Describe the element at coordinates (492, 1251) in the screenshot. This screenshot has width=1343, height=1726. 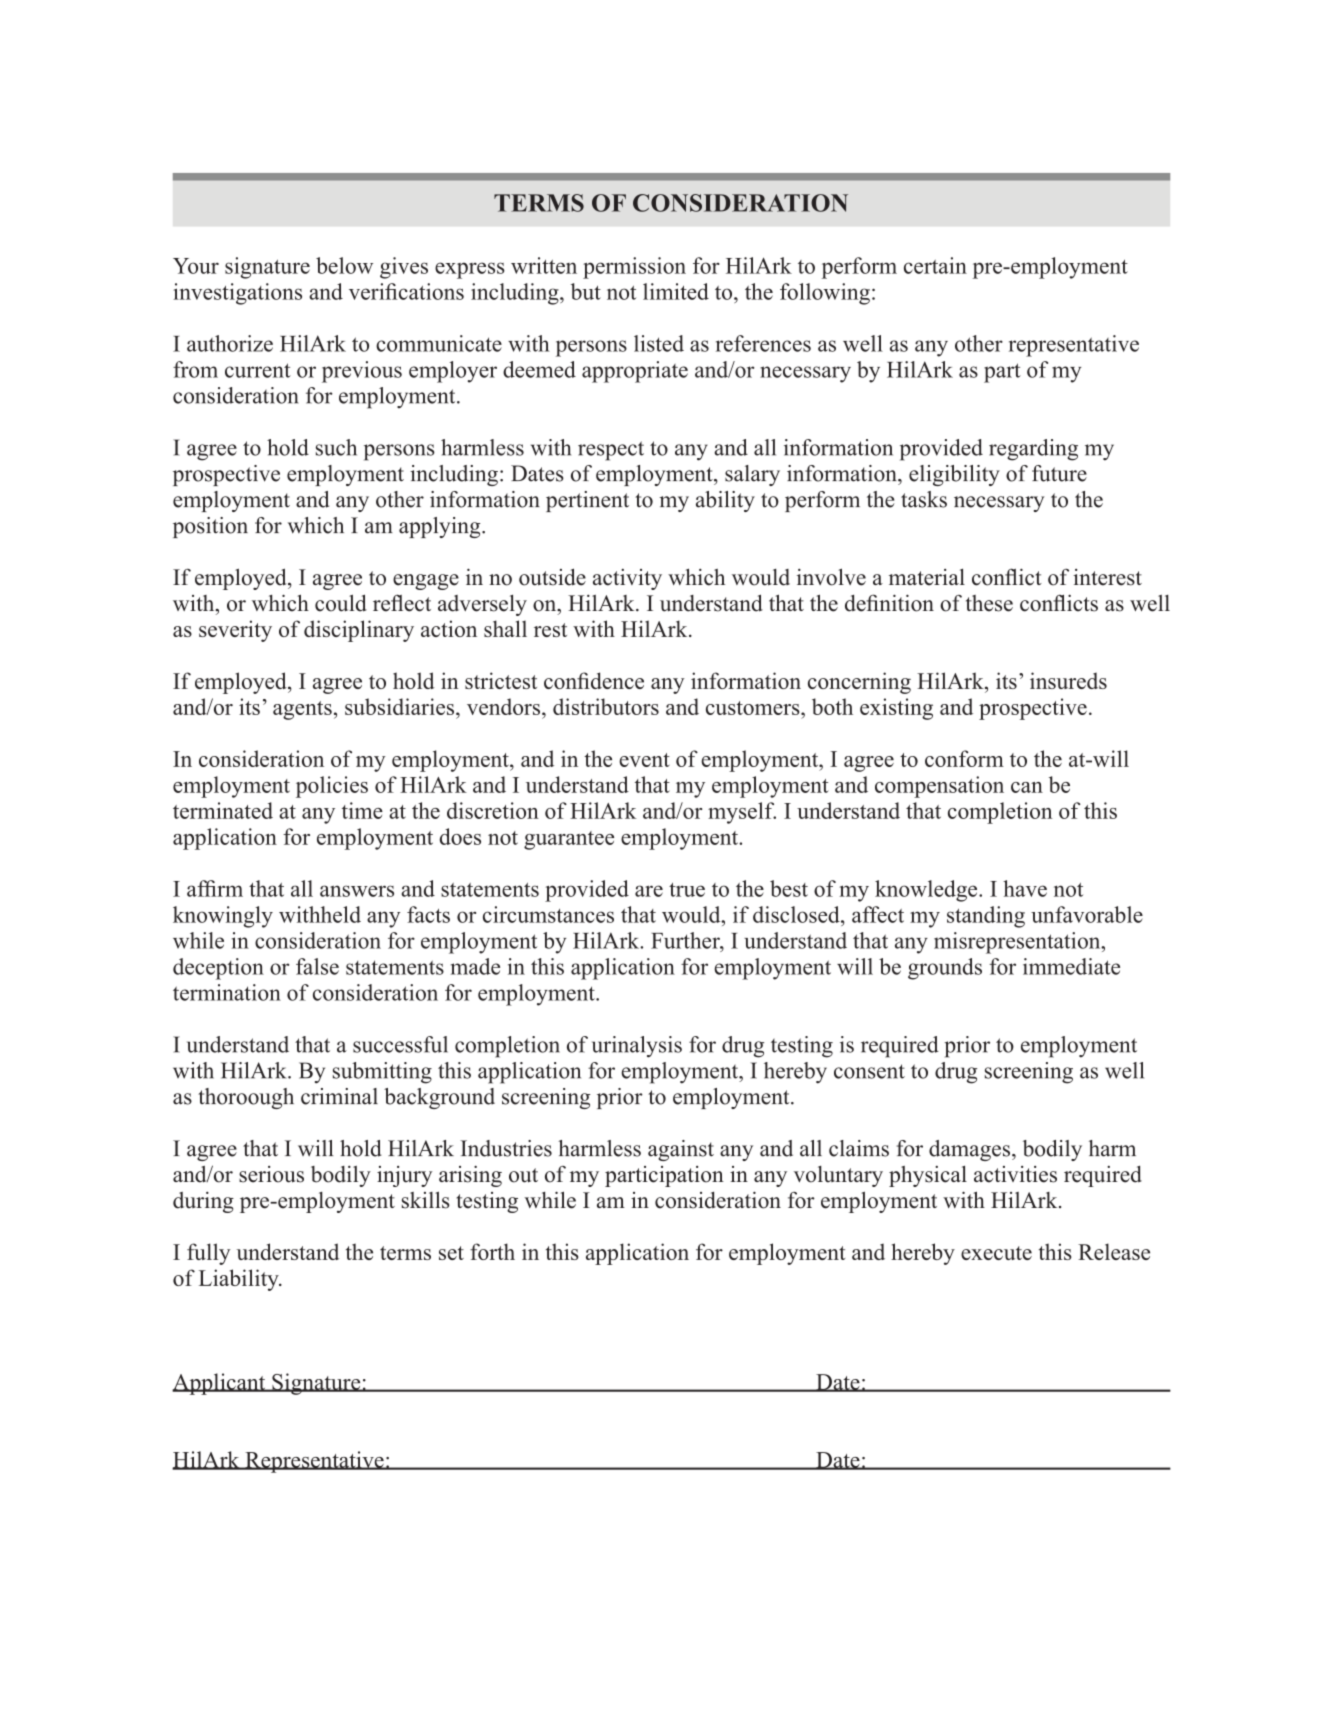
I see `forth` at that location.
